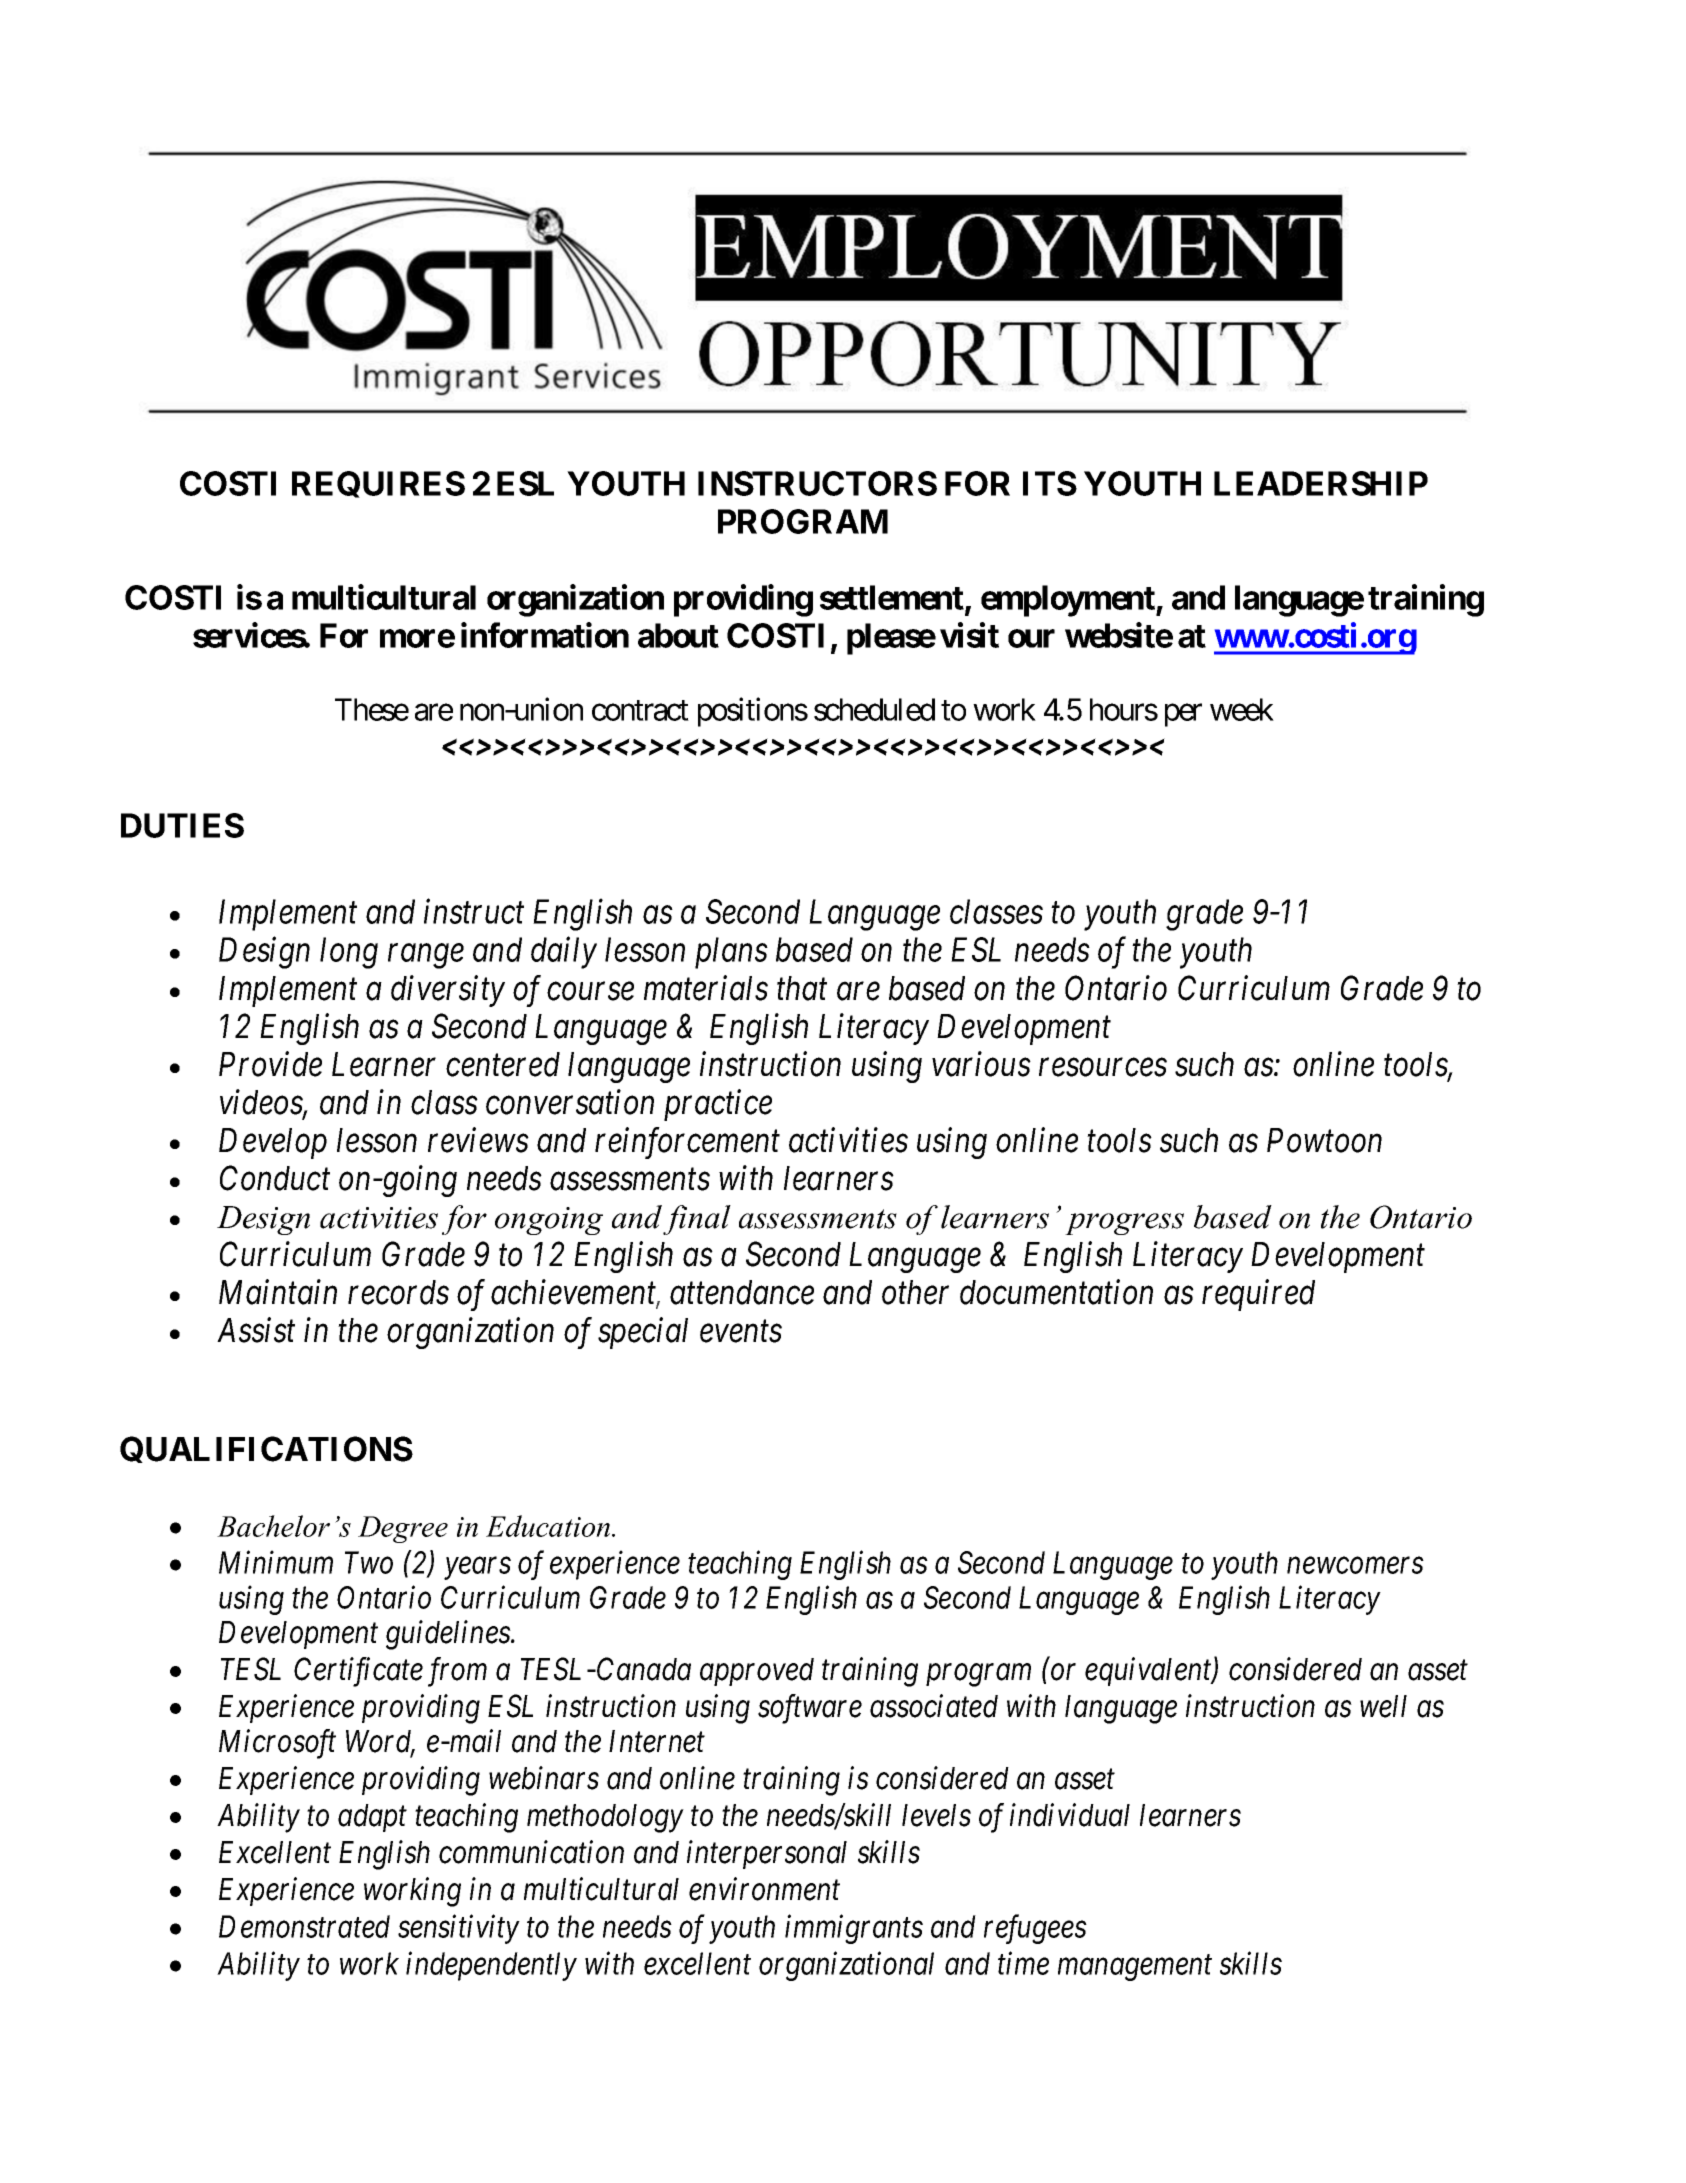 The width and height of the screenshot is (1686, 2183). What do you see at coordinates (1258, 1295) in the screenshot?
I see `required` at bounding box center [1258, 1295].
